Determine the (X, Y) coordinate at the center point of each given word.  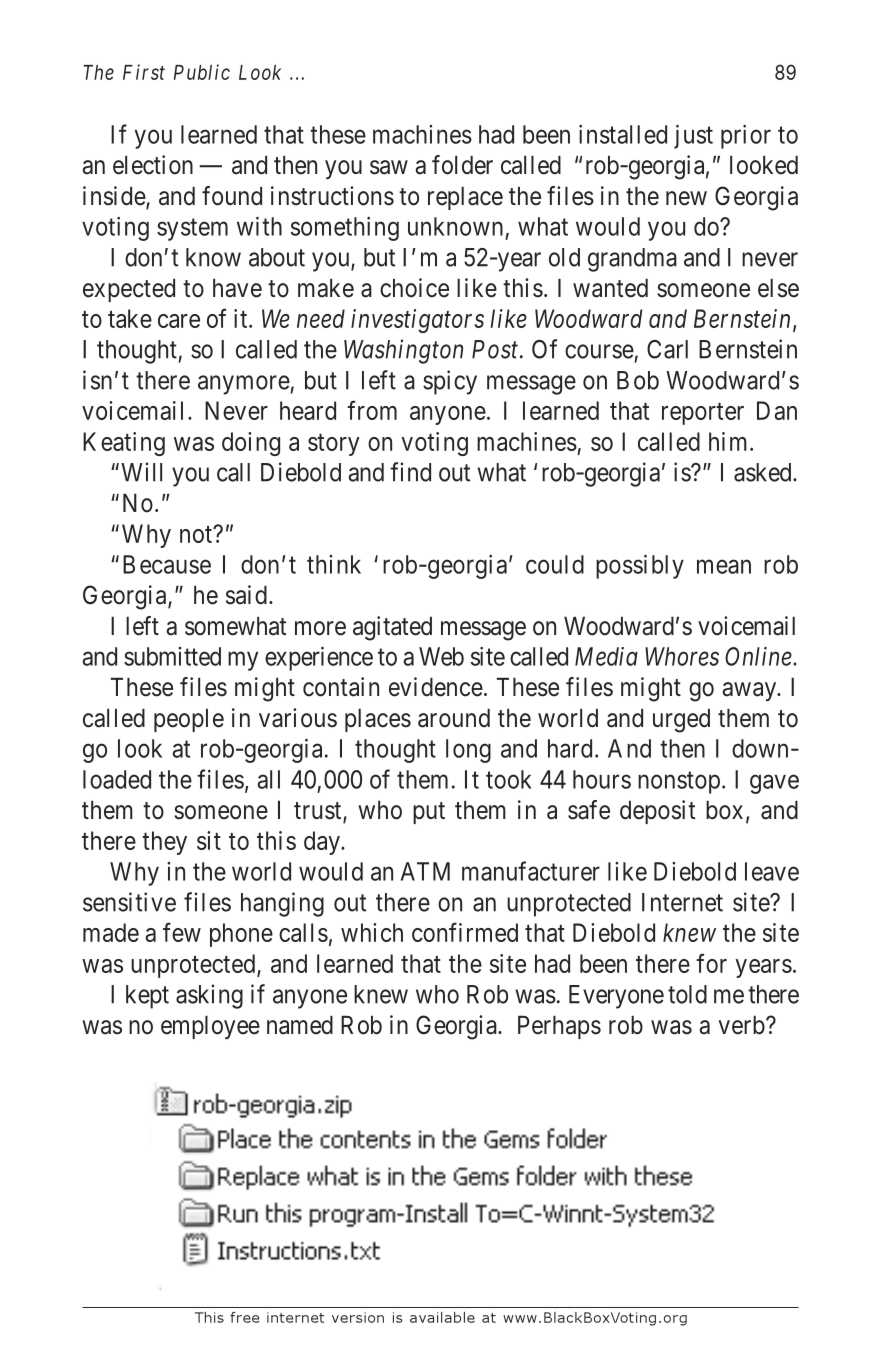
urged (681, 721)
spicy (450, 382)
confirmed (465, 932)
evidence (436, 687)
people (189, 720)
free (244, 1317)
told (687, 994)
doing (251, 444)
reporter (703, 414)
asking (209, 996)
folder (462, 165)
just (693, 137)
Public (202, 72)
